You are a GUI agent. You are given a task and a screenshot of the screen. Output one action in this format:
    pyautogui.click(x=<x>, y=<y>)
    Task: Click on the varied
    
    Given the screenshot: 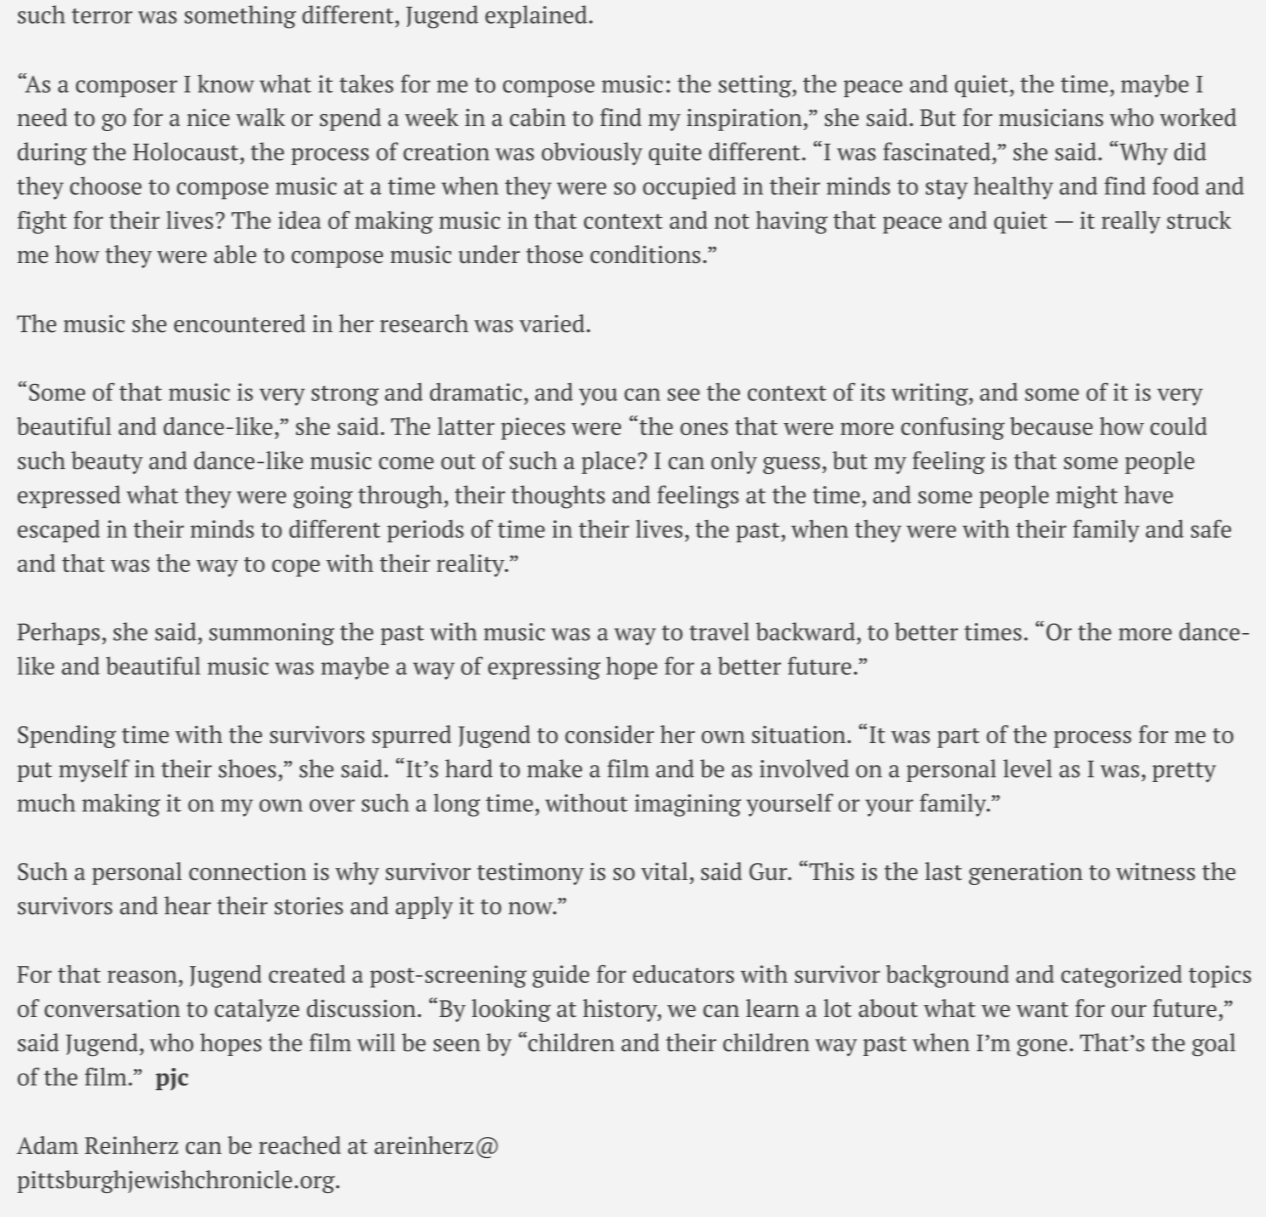 What is the action you would take?
    pyautogui.click(x=552, y=323)
